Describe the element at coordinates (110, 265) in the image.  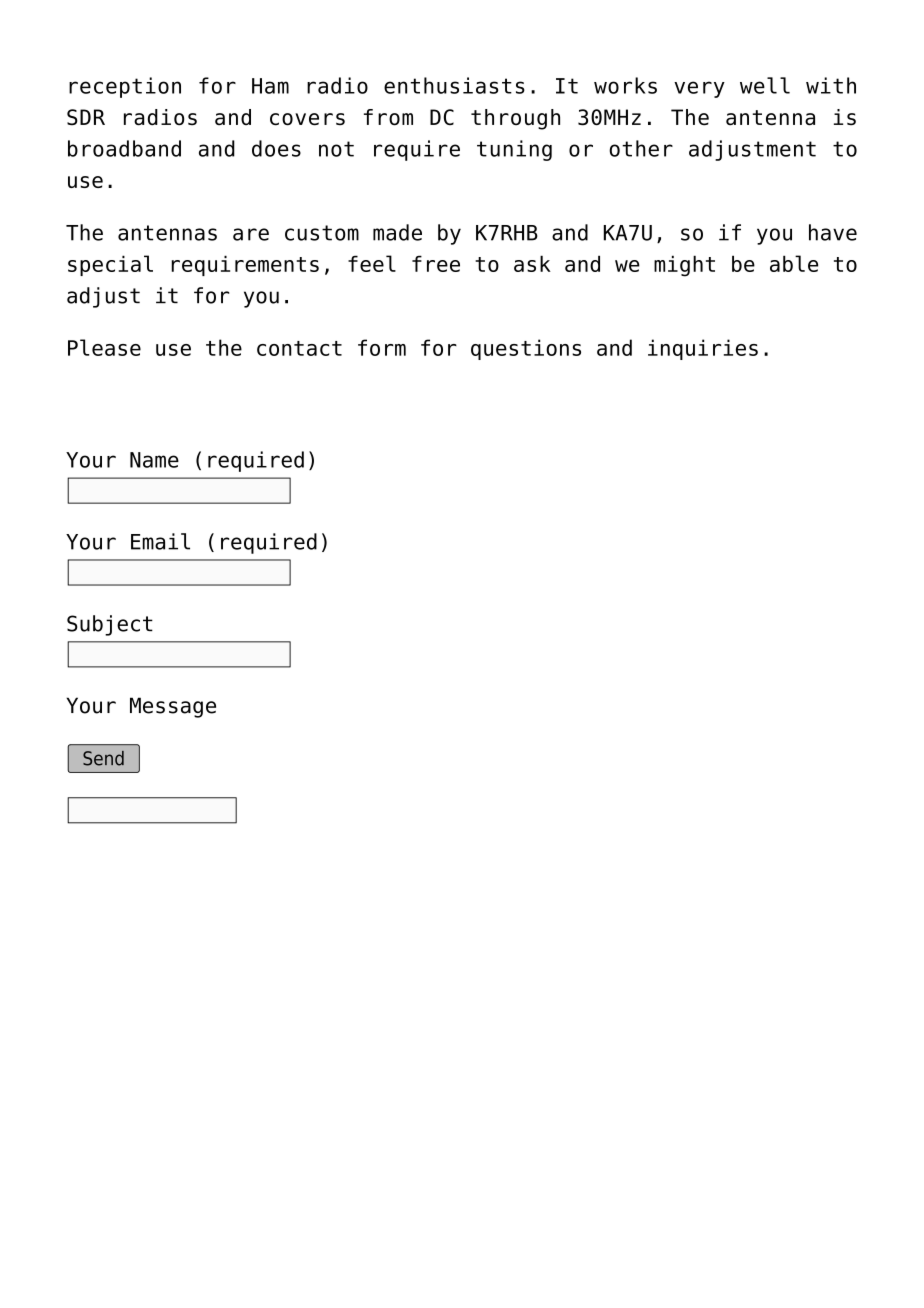
I see `special` at that location.
